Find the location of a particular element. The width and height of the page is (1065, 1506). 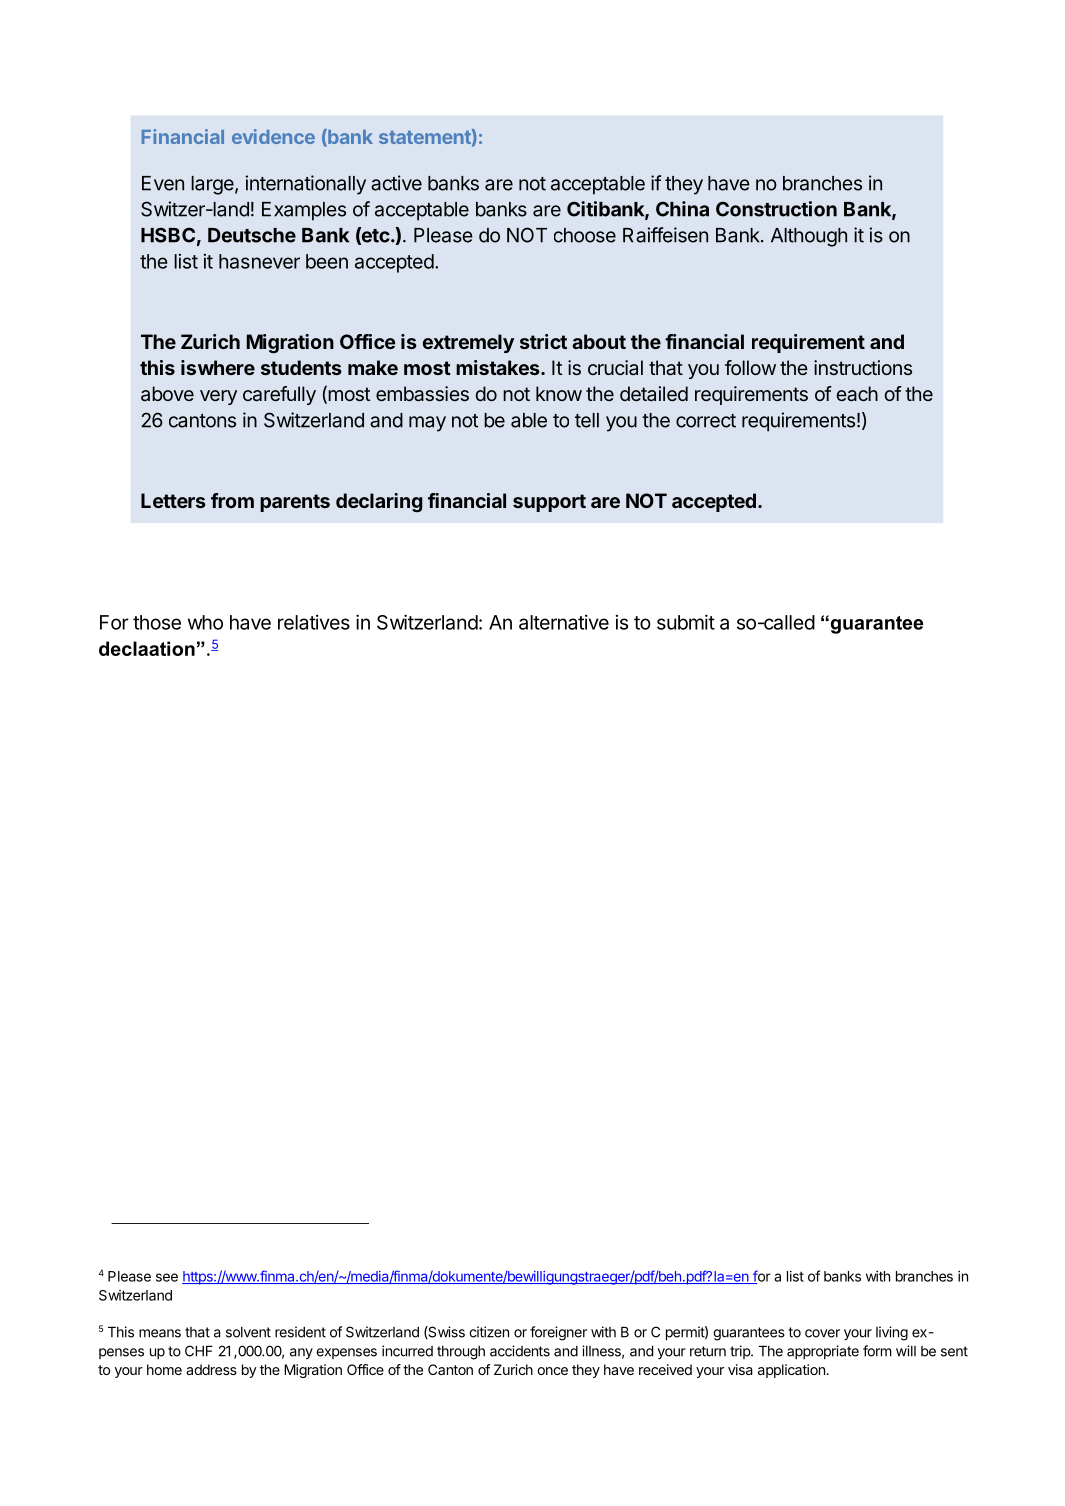

who is located at coordinates (205, 622).
